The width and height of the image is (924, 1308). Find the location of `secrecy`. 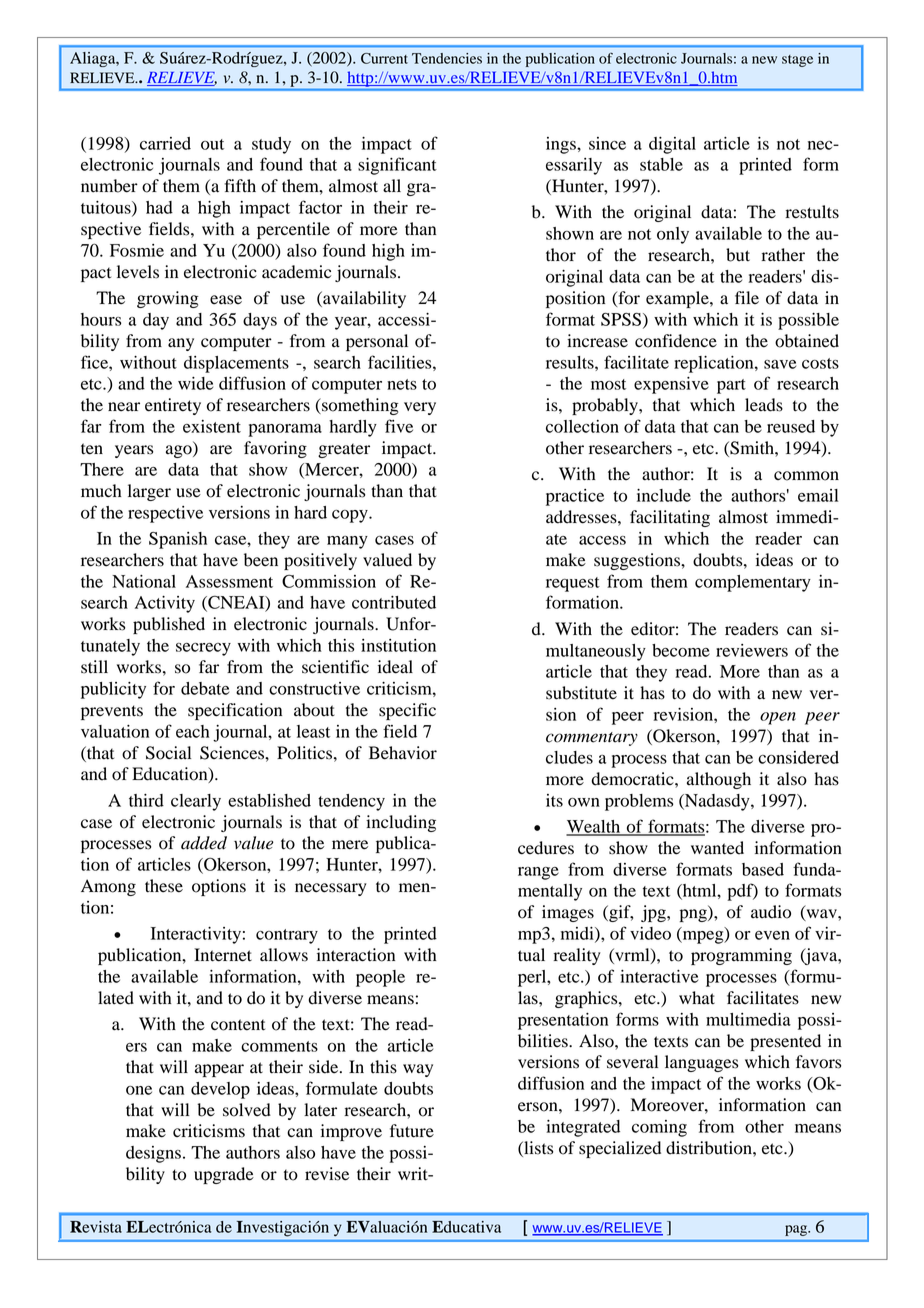

secrecy is located at coordinates (203, 649).
